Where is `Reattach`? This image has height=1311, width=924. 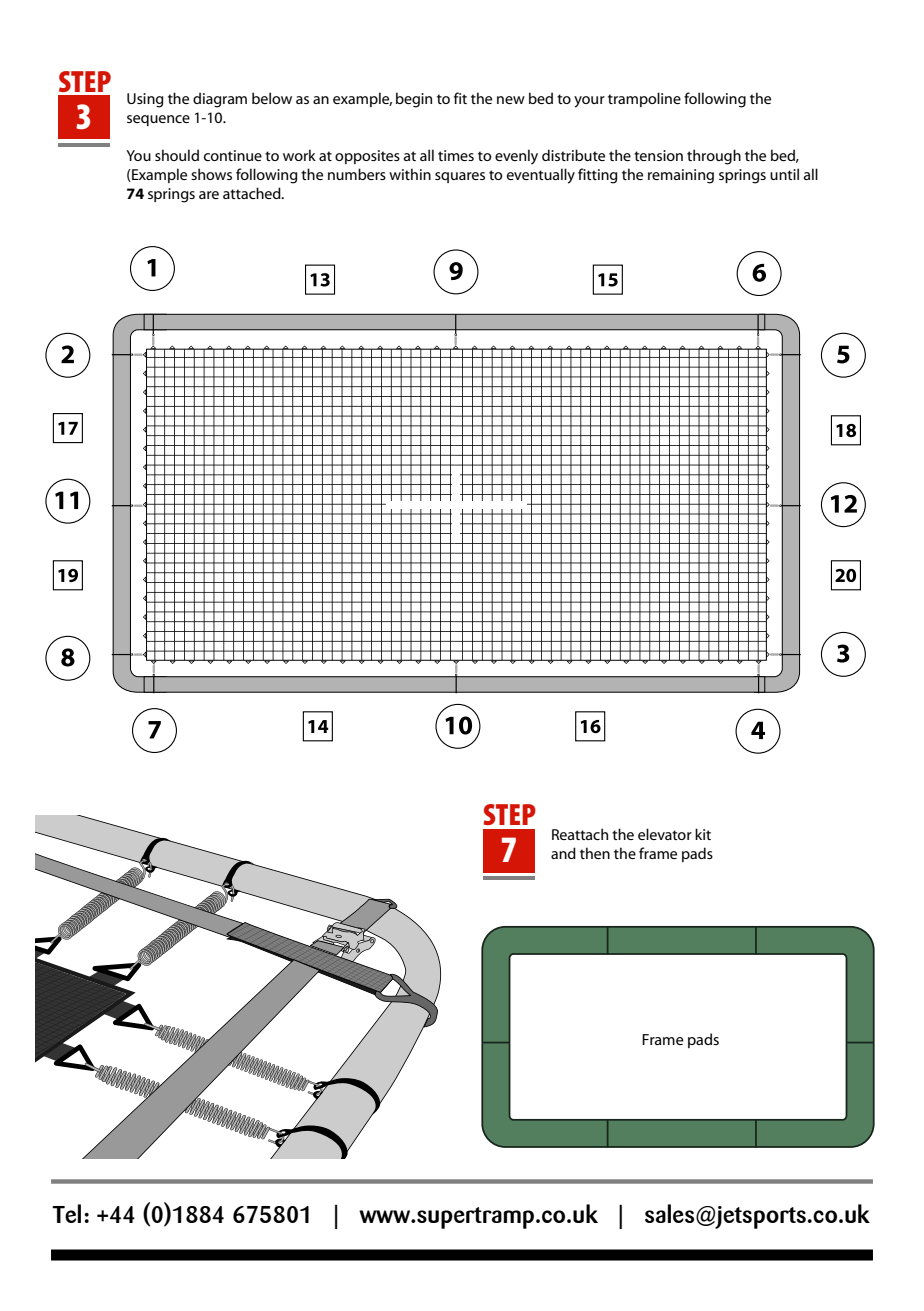
Reattach is located at coordinates (580, 834).
